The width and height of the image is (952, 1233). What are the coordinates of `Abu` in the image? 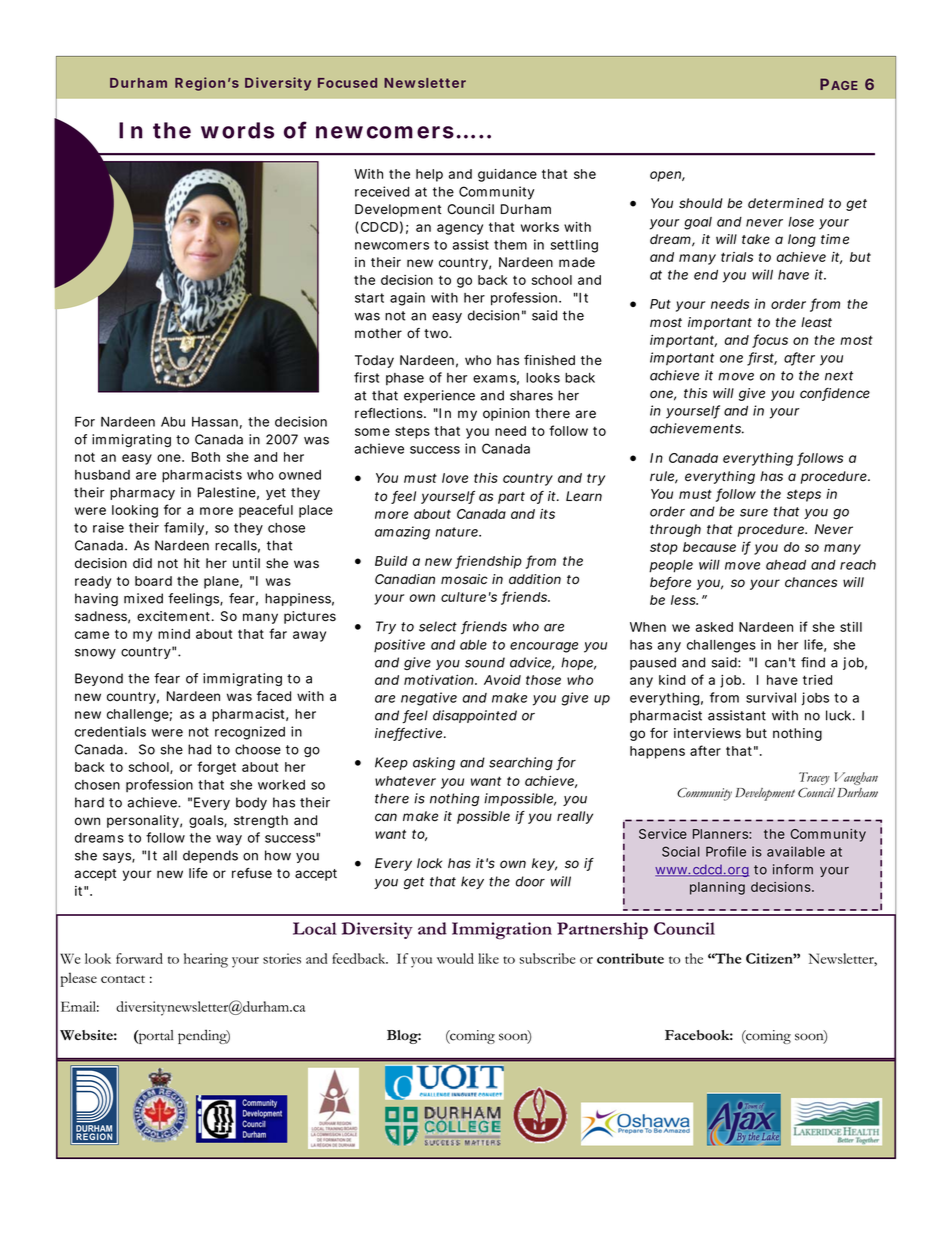 It's located at (173, 422).
